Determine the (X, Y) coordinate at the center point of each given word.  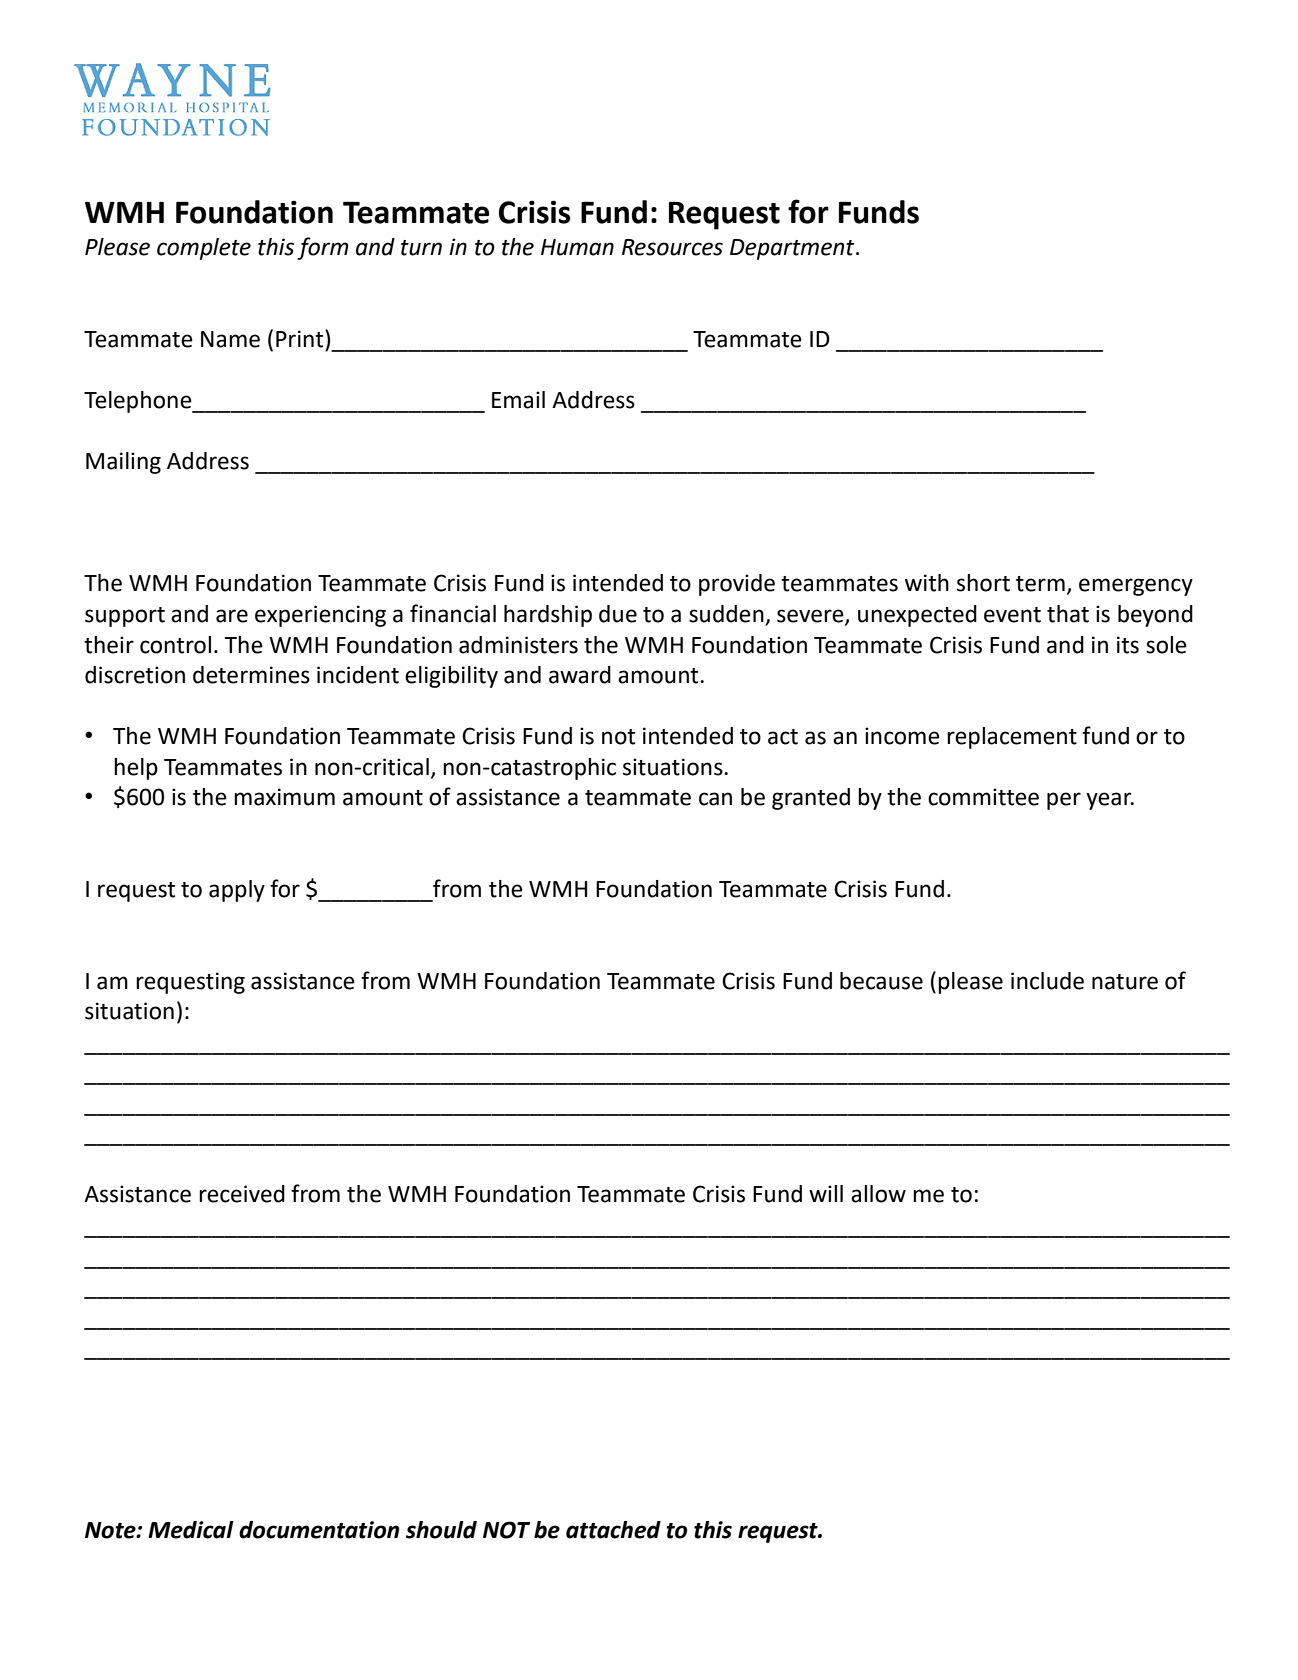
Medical (191, 1530)
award (580, 675)
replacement (1012, 738)
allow (878, 1194)
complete (204, 249)
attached (613, 1530)
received (242, 1194)
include (1047, 981)
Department (793, 249)
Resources (672, 247)
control (175, 645)
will (826, 1193)
